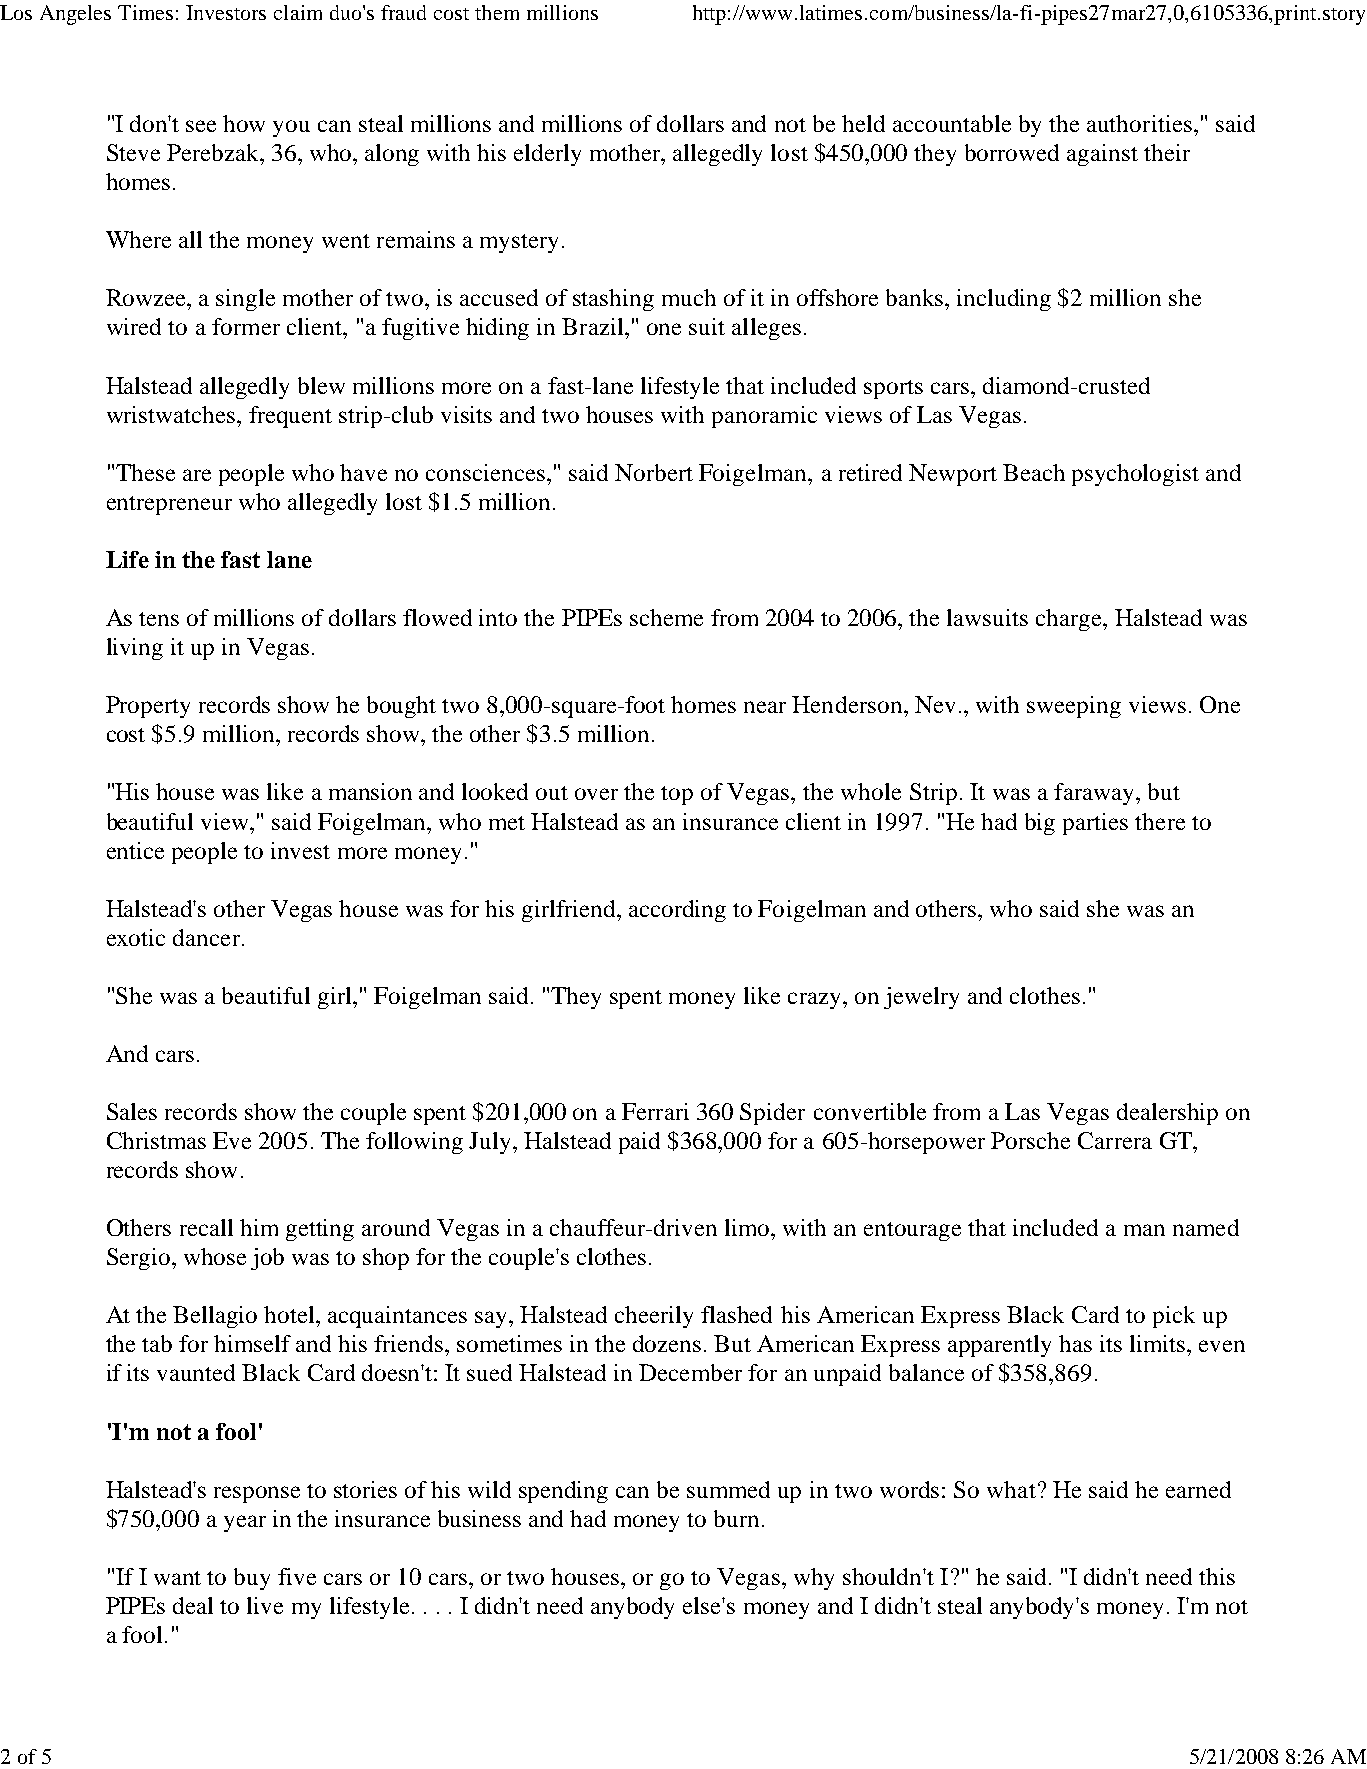 The height and width of the screenshot is (1769, 1367). Describe the element at coordinates (177, 1578) in the screenshot. I see `want` at that location.
